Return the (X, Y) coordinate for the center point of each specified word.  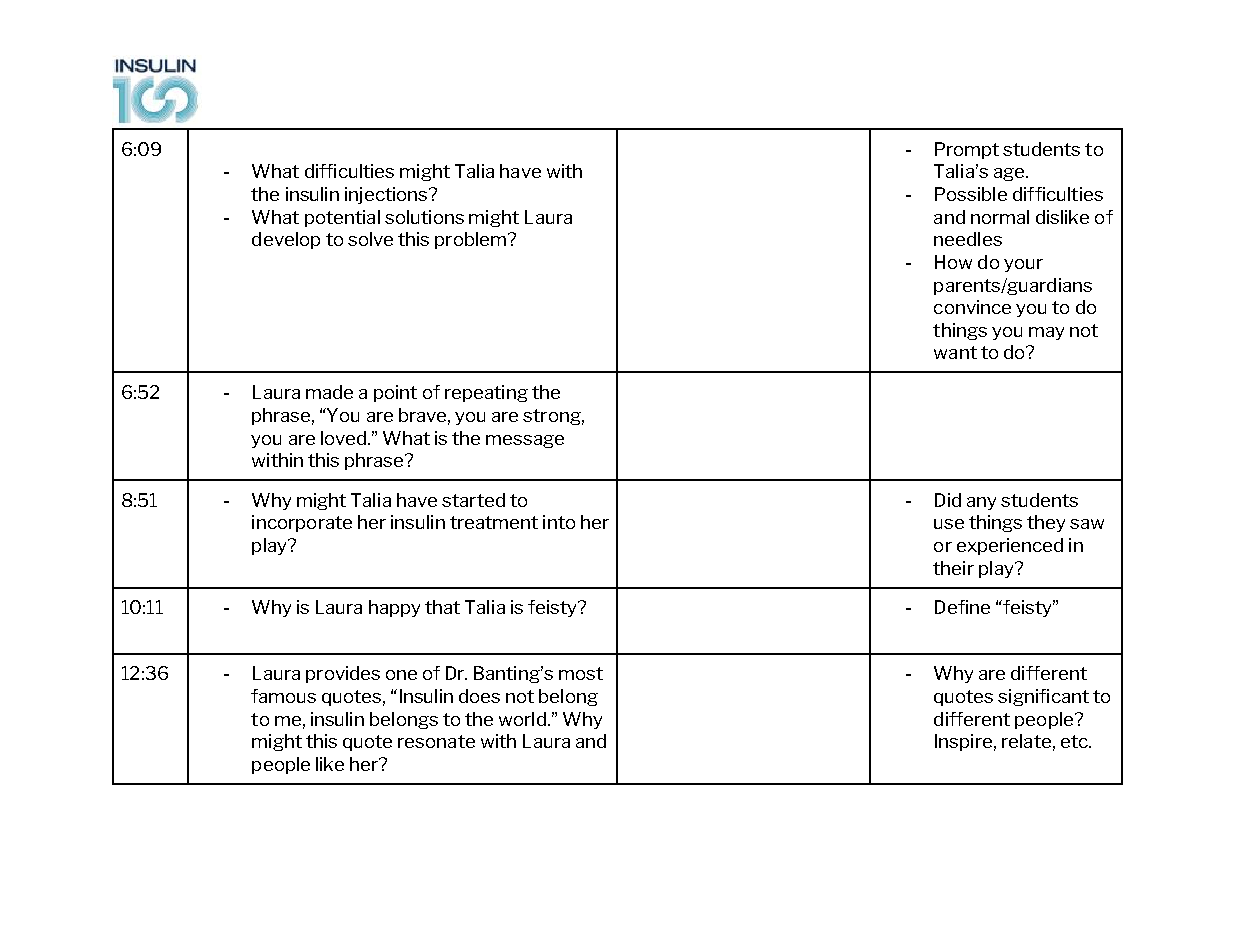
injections (387, 195)
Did (948, 500)
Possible (971, 194)
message (525, 441)
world (522, 719)
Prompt (967, 150)
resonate (436, 741)
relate (1026, 741)
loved (345, 438)
